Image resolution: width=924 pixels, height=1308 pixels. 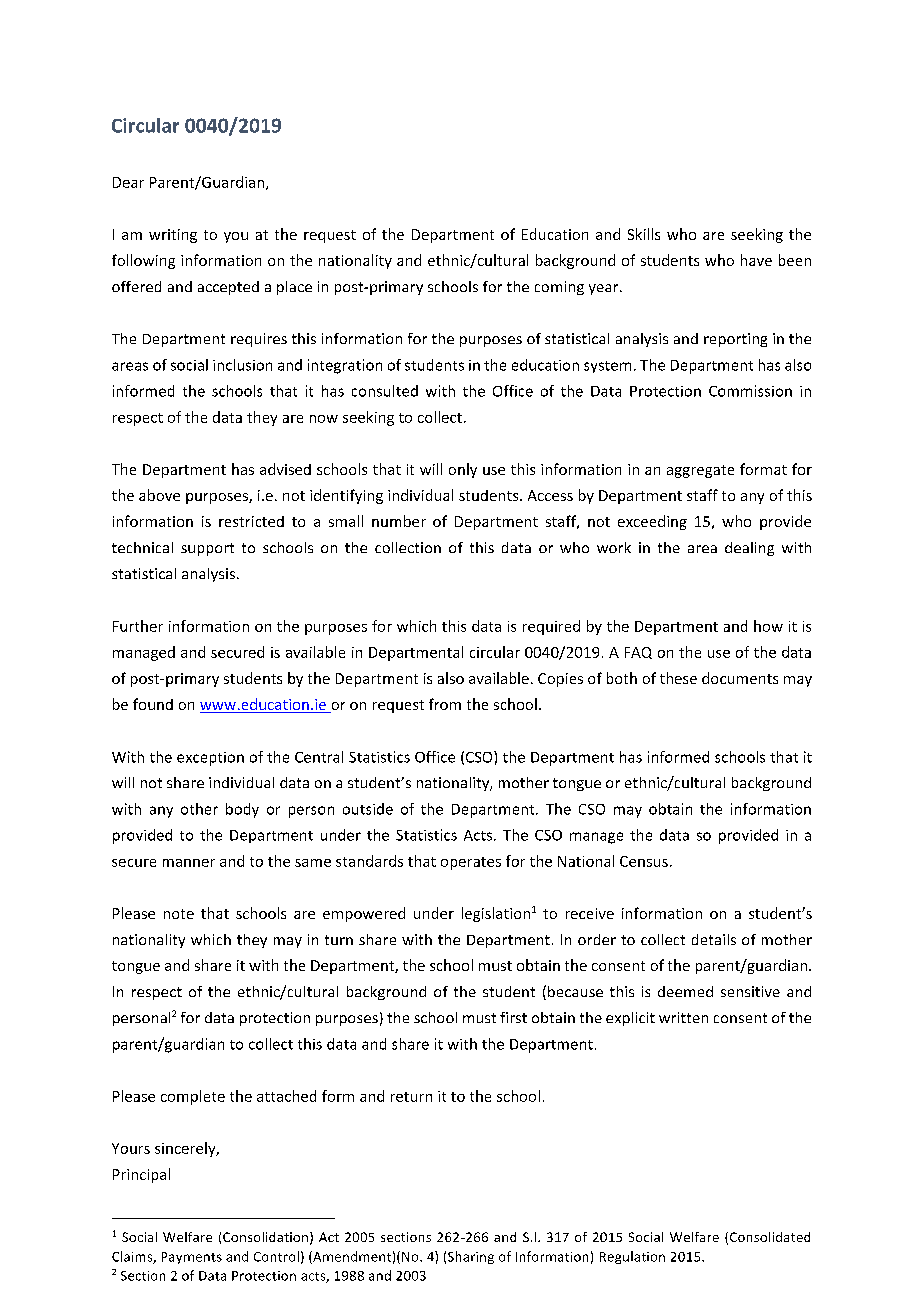 I want to click on writing, so click(x=173, y=236).
